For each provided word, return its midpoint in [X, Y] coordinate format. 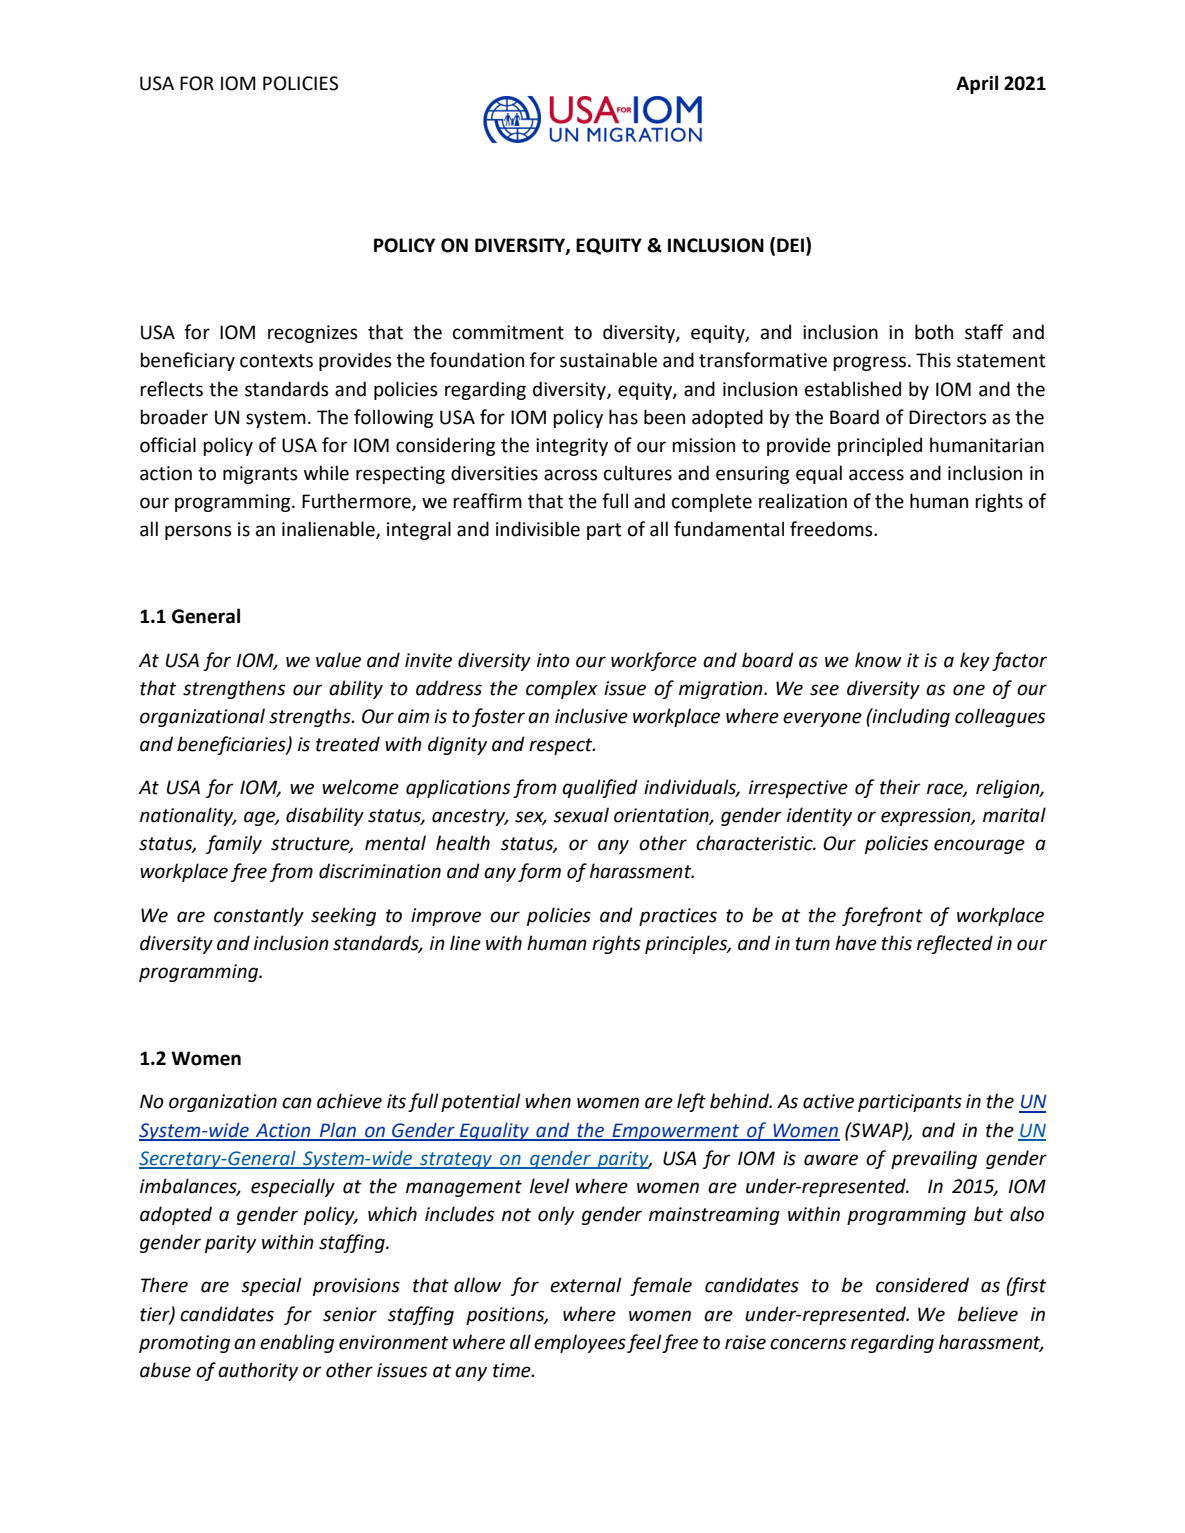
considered [922, 1285]
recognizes [313, 334]
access [876, 475]
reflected [955, 944]
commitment [508, 332]
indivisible [538, 529]
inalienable [329, 530]
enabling [297, 1343]
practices [678, 917]
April [977, 84]
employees [580, 1343]
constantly [259, 916]
